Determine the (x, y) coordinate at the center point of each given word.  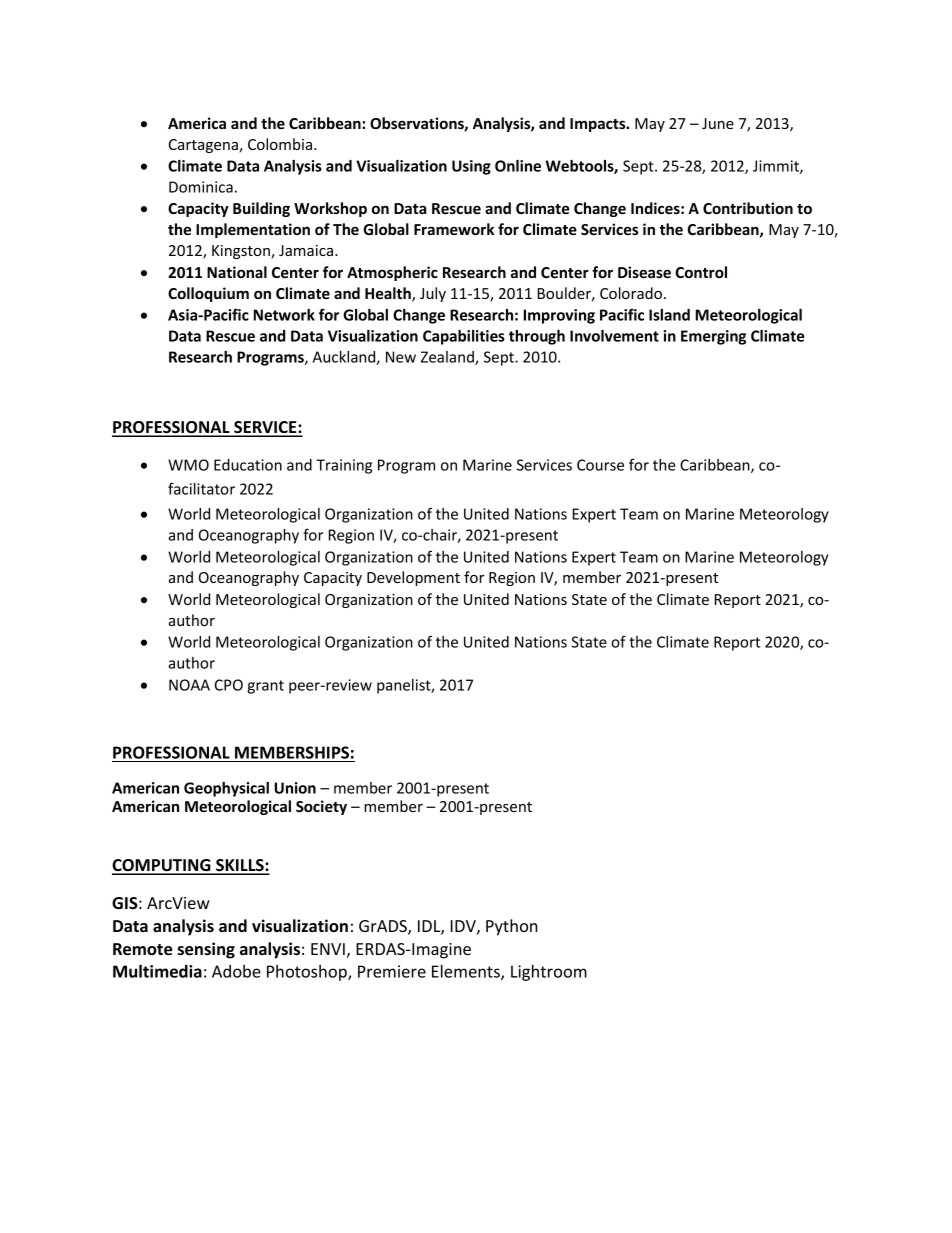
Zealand (448, 358)
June (718, 123)
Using (471, 167)
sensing (206, 950)
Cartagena (204, 146)
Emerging (713, 337)
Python (512, 927)
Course (600, 465)
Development (413, 578)
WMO (188, 465)
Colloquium (208, 294)
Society (321, 807)
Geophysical (226, 789)
